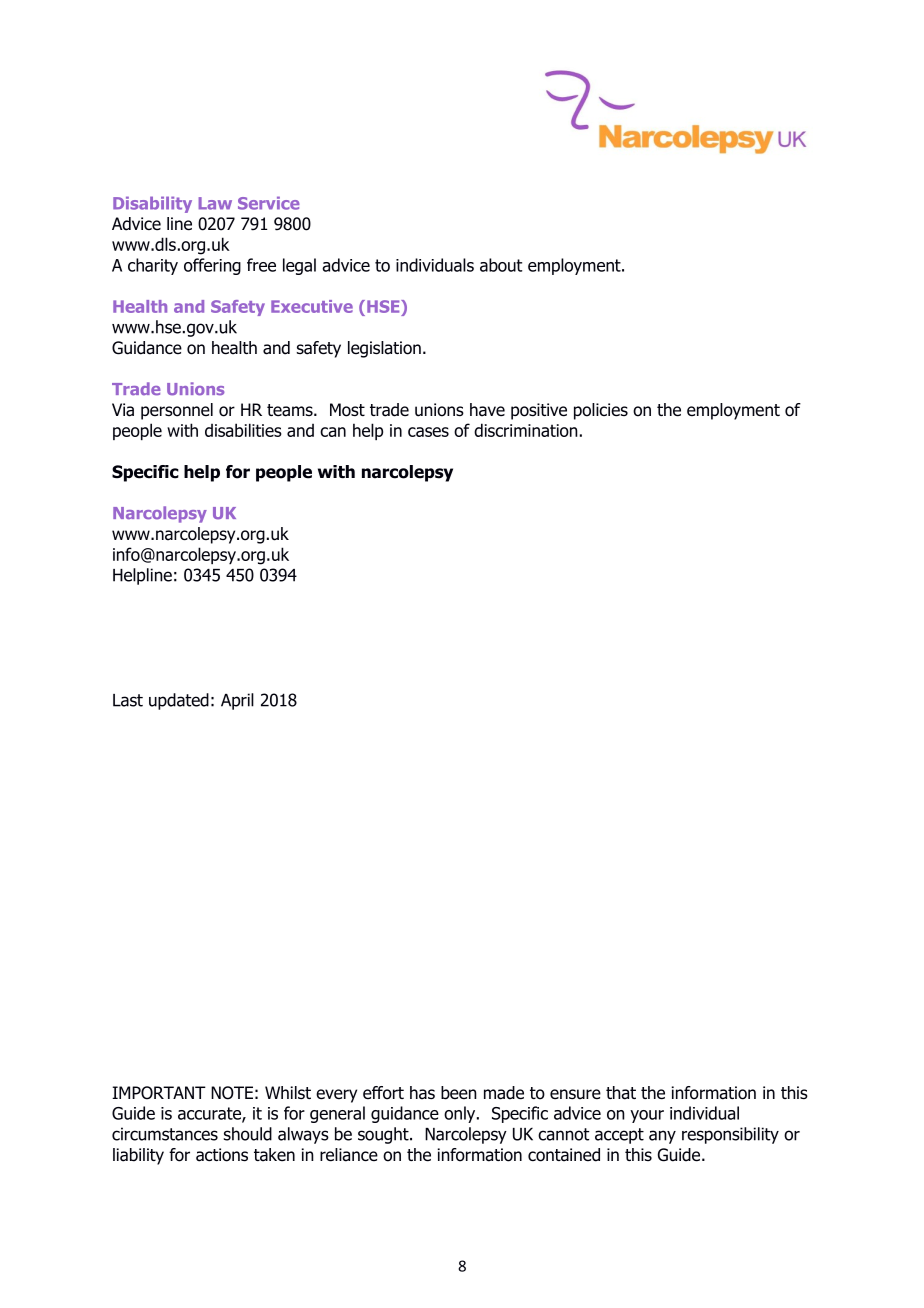 The image size is (924, 1308). Describe the element at coordinates (662, 1137) in the document. I see `any` at that location.
